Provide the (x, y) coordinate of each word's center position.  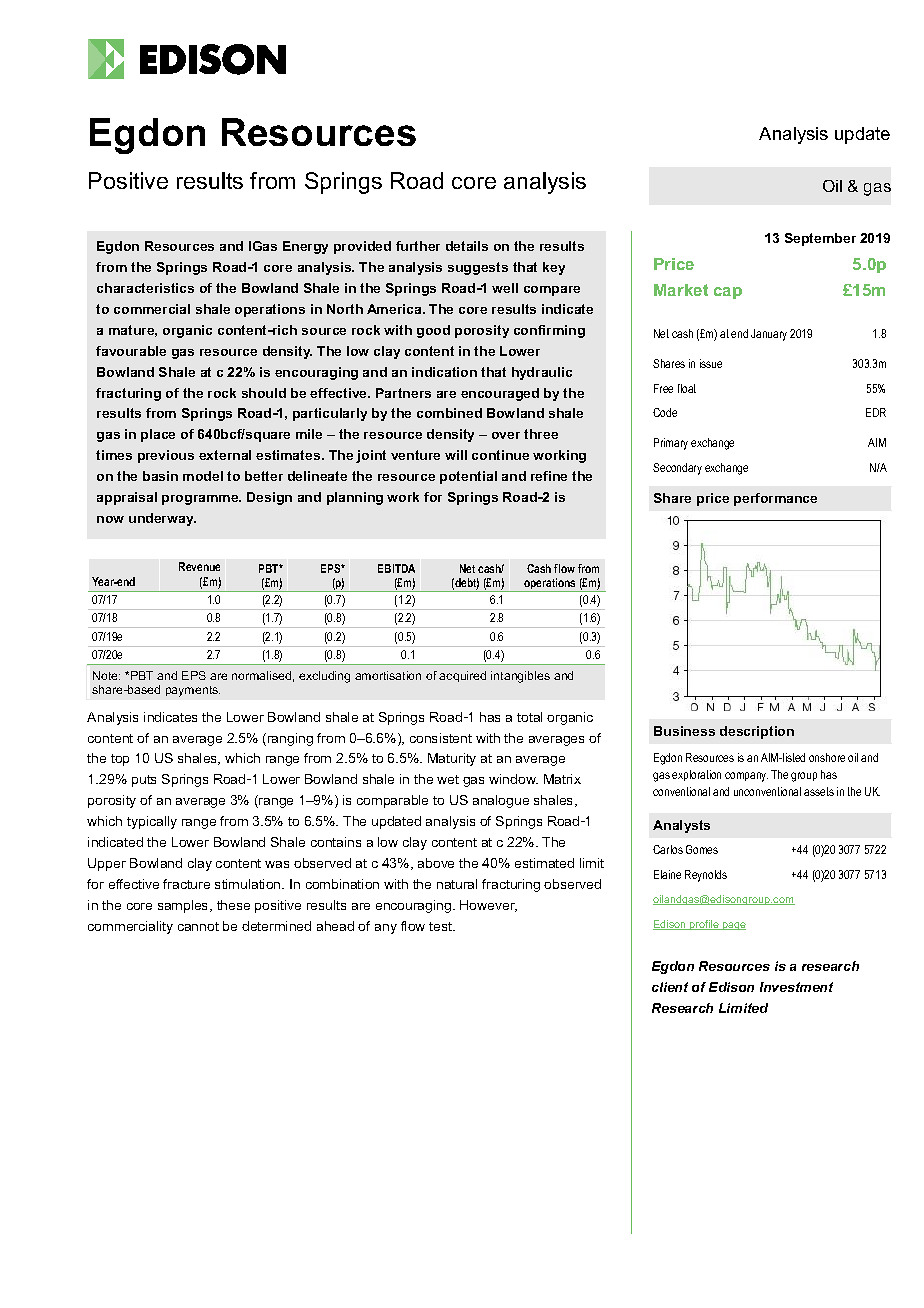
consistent (441, 738)
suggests (478, 268)
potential (468, 477)
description (757, 732)
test (442, 926)
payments (193, 691)
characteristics (145, 288)
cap (728, 293)
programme (201, 500)
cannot (198, 926)
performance (775, 499)
